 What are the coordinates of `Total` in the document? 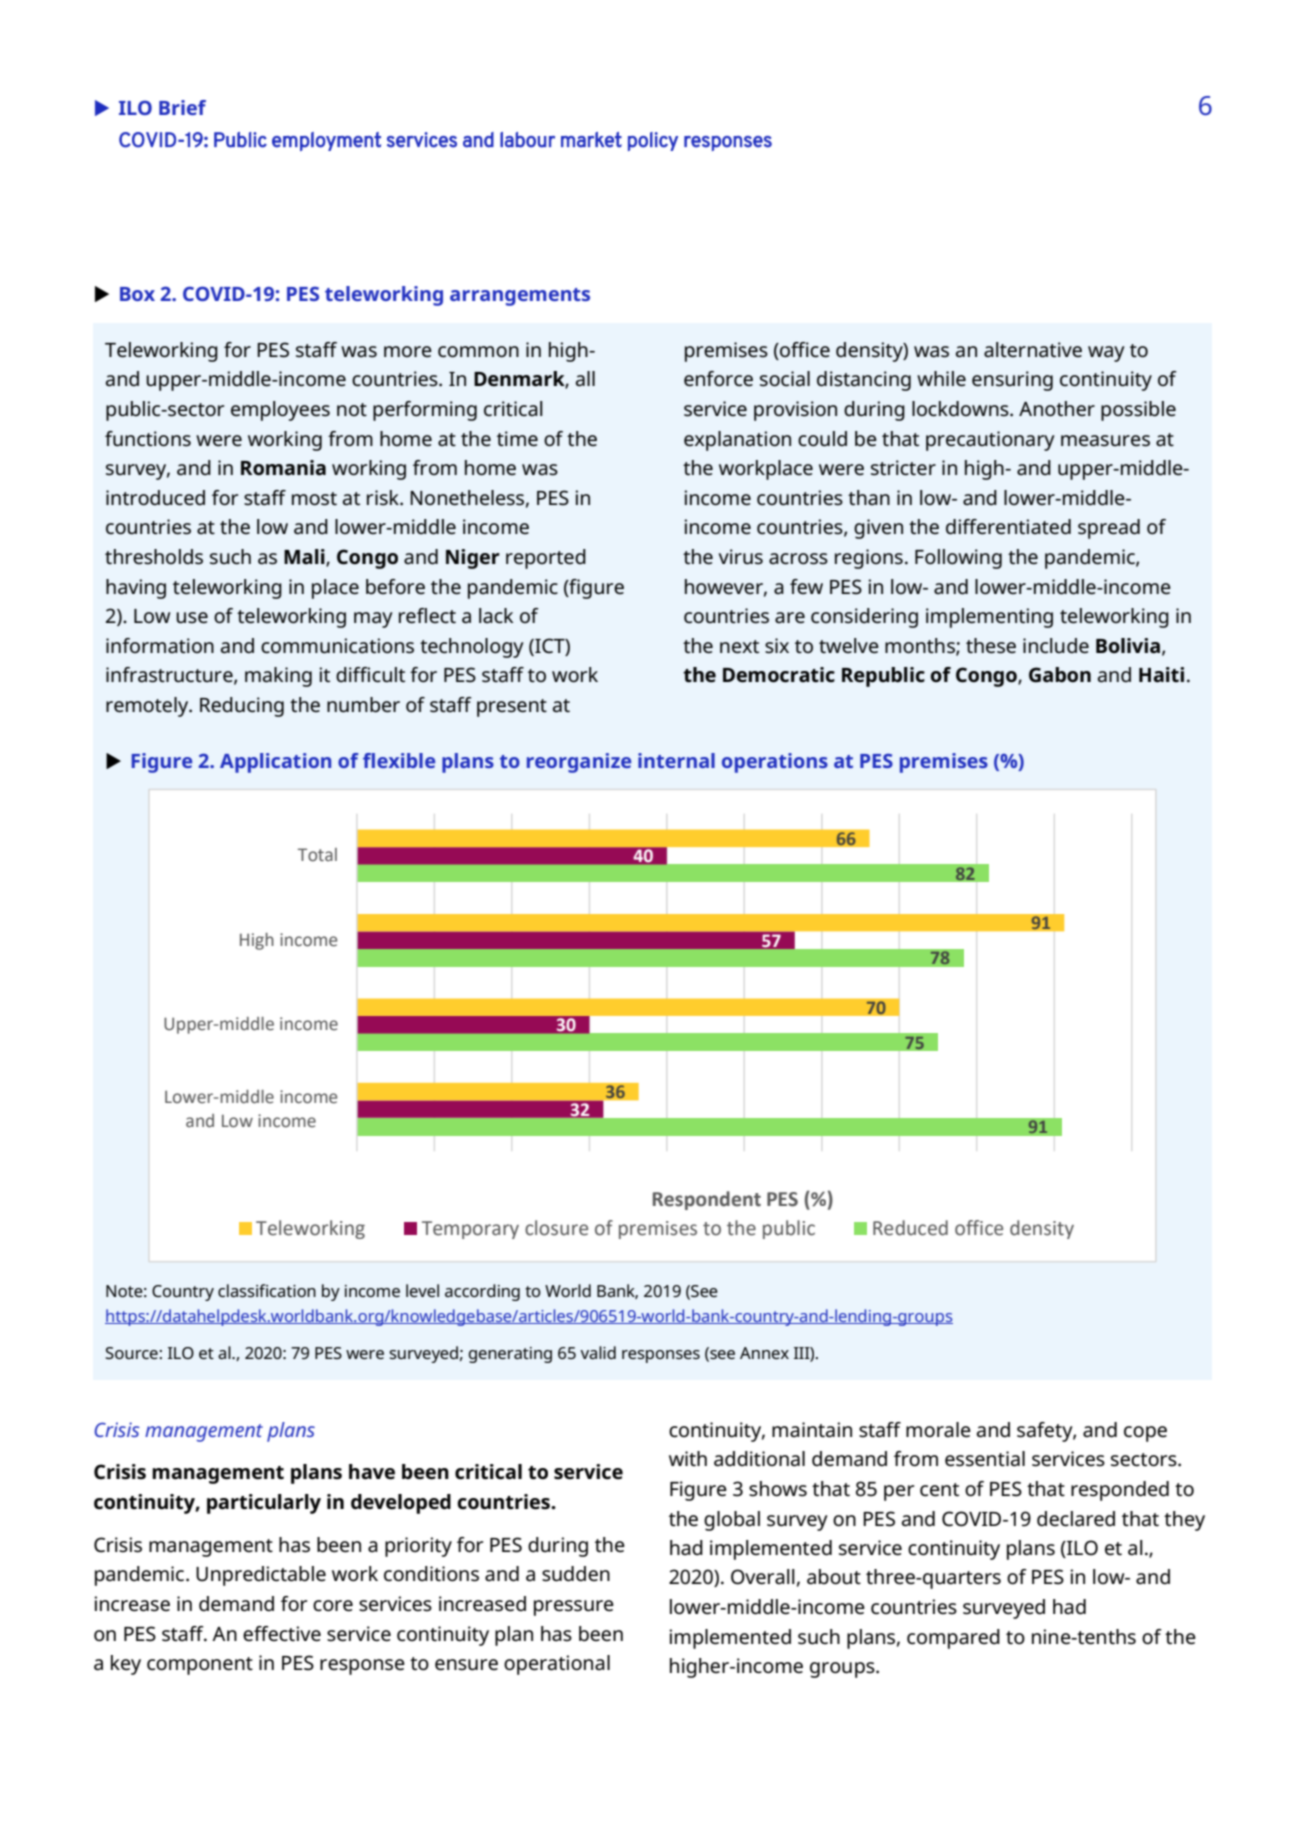 It's located at (317, 855).
